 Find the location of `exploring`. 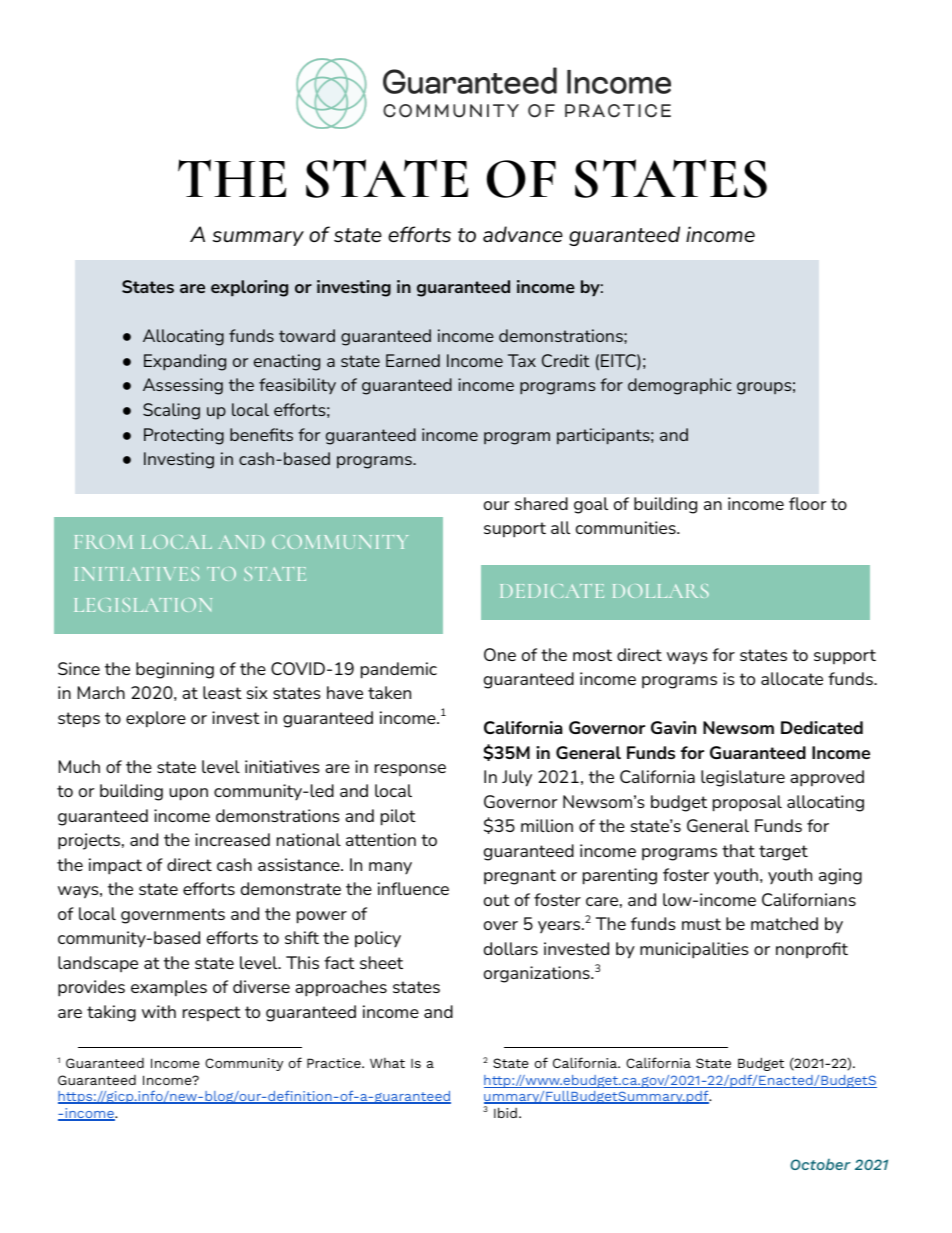

exploring is located at coordinates (249, 288).
